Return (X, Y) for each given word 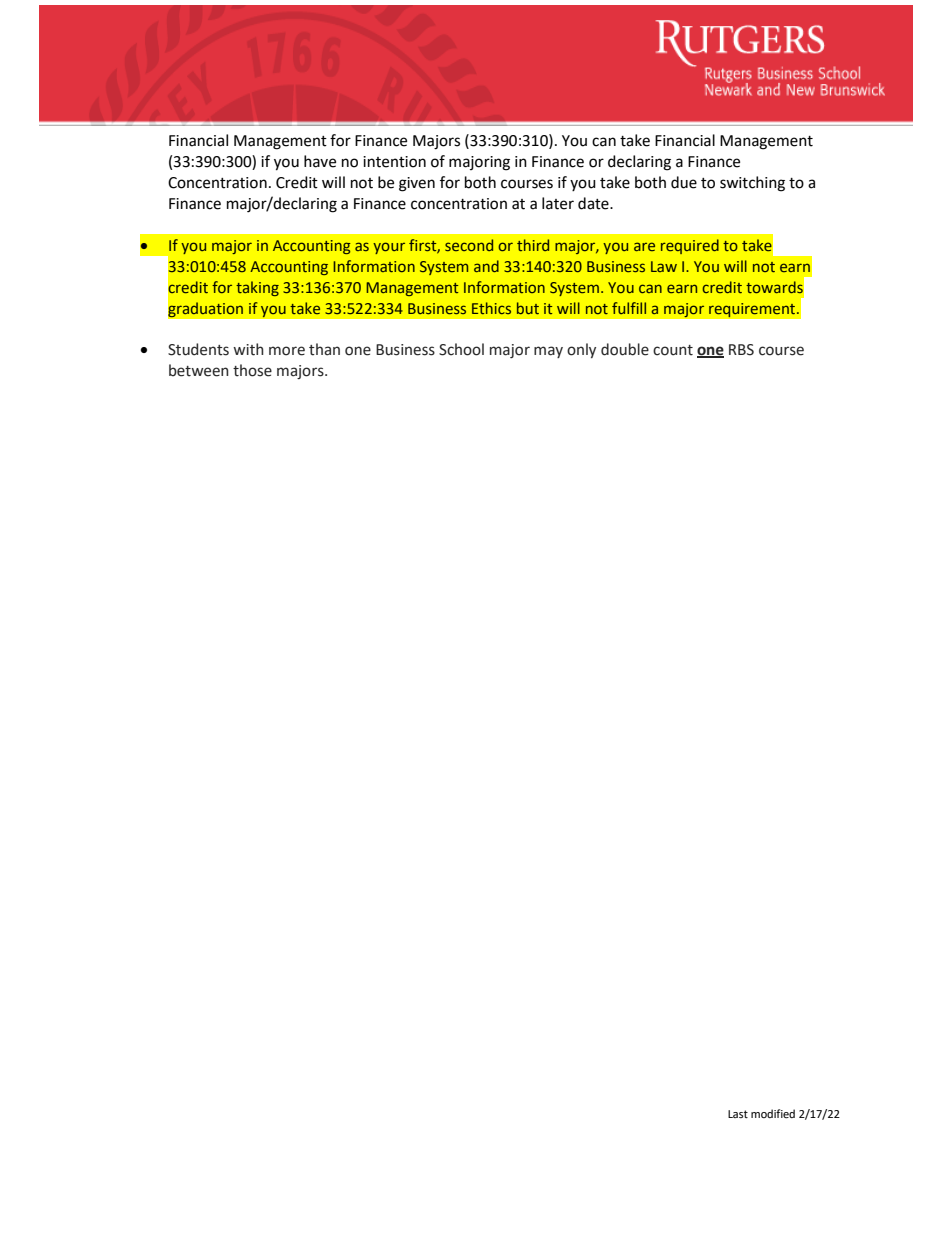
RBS (741, 350)
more (287, 351)
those (252, 370)
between (199, 370)
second (469, 245)
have (320, 161)
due (684, 182)
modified (773, 1114)
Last (738, 1114)
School (461, 349)
